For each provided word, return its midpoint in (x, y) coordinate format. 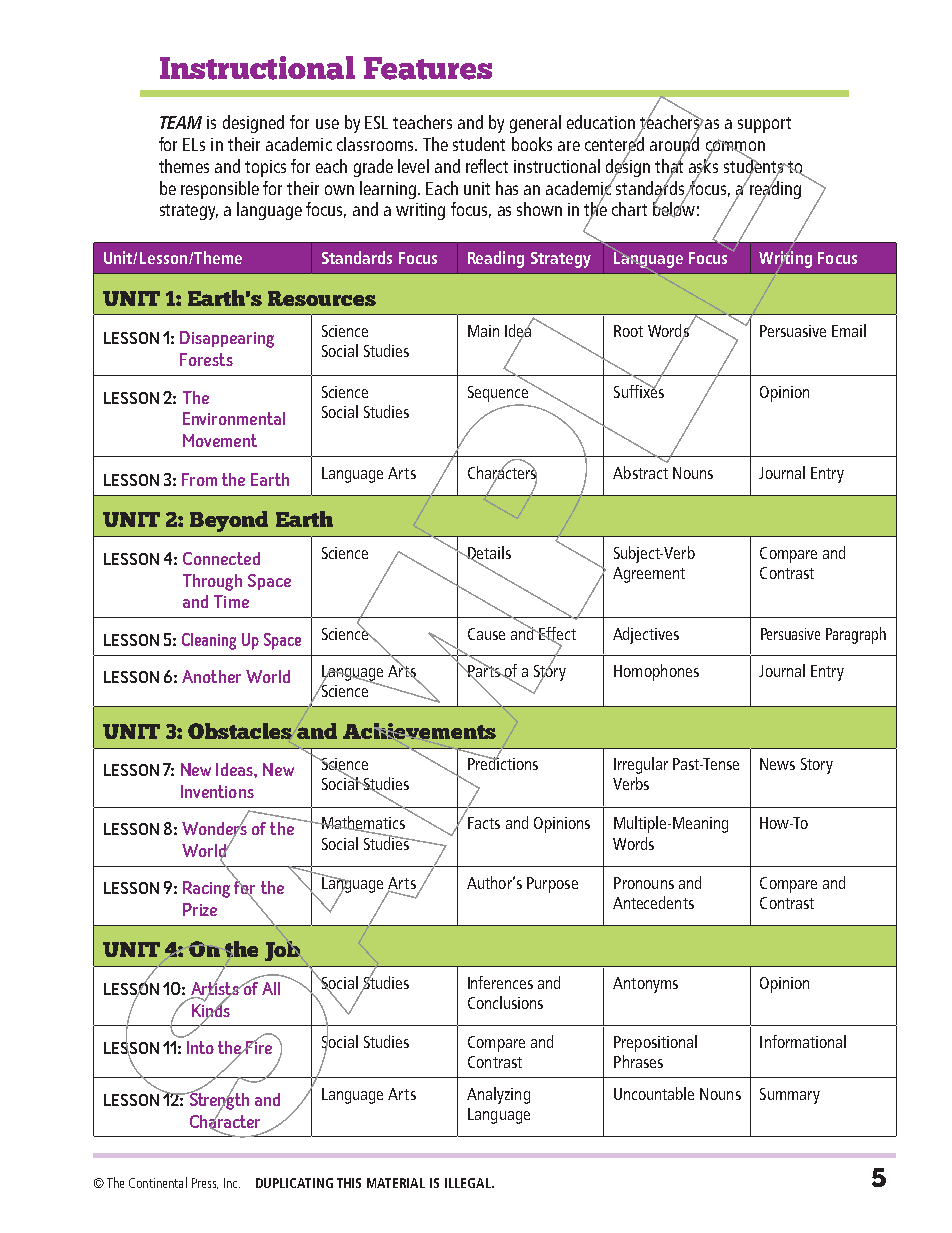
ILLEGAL (469, 1183)
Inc (232, 1183)
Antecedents (653, 902)
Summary (790, 1096)
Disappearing (227, 339)
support (764, 125)
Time (231, 601)
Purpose (552, 885)
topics (265, 168)
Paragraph (856, 635)
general (535, 124)
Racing (206, 889)
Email (849, 330)
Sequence (499, 392)
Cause (486, 634)
